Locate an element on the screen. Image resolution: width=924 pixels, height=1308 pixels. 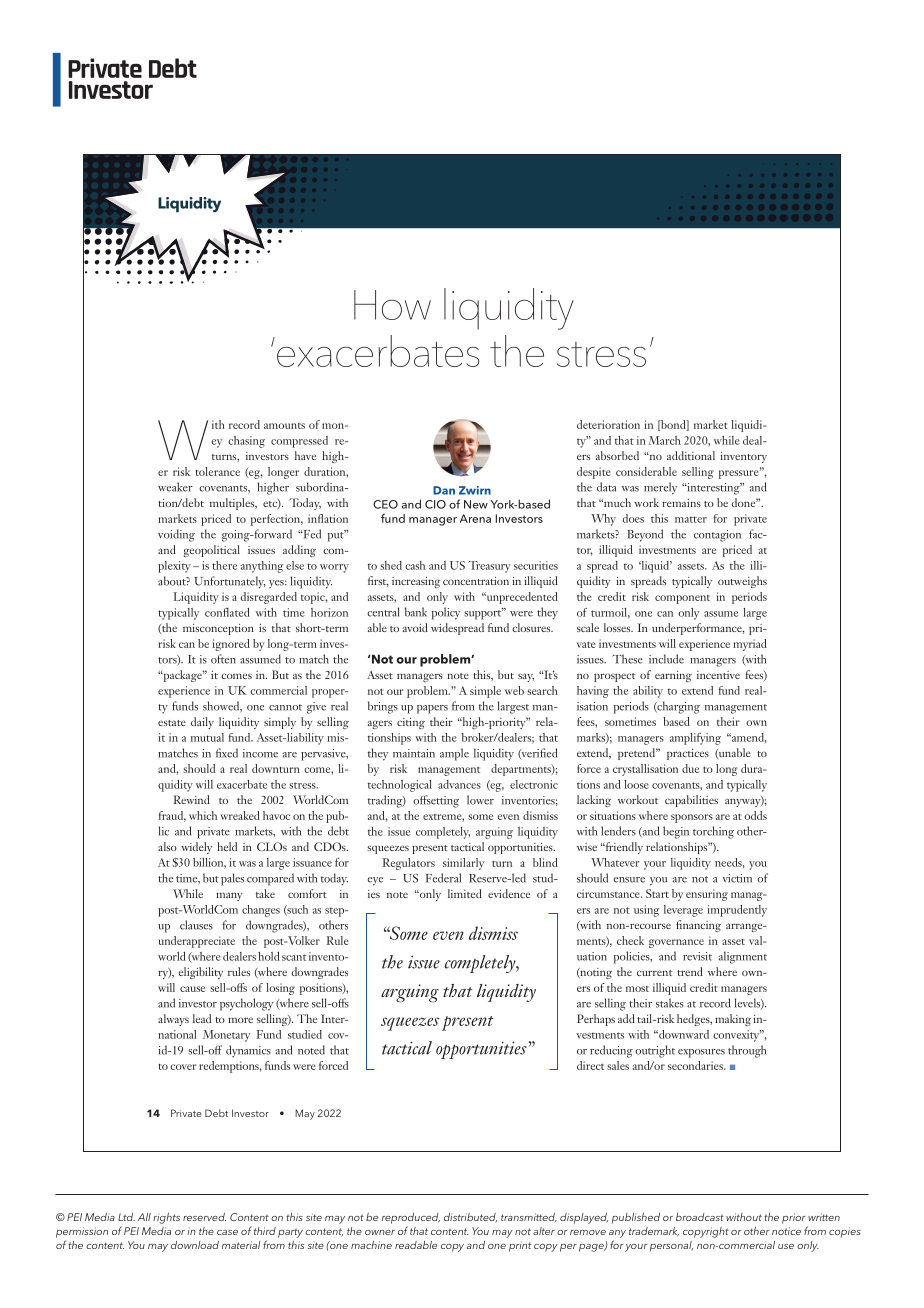
Dan is located at coordinates (444, 490).
